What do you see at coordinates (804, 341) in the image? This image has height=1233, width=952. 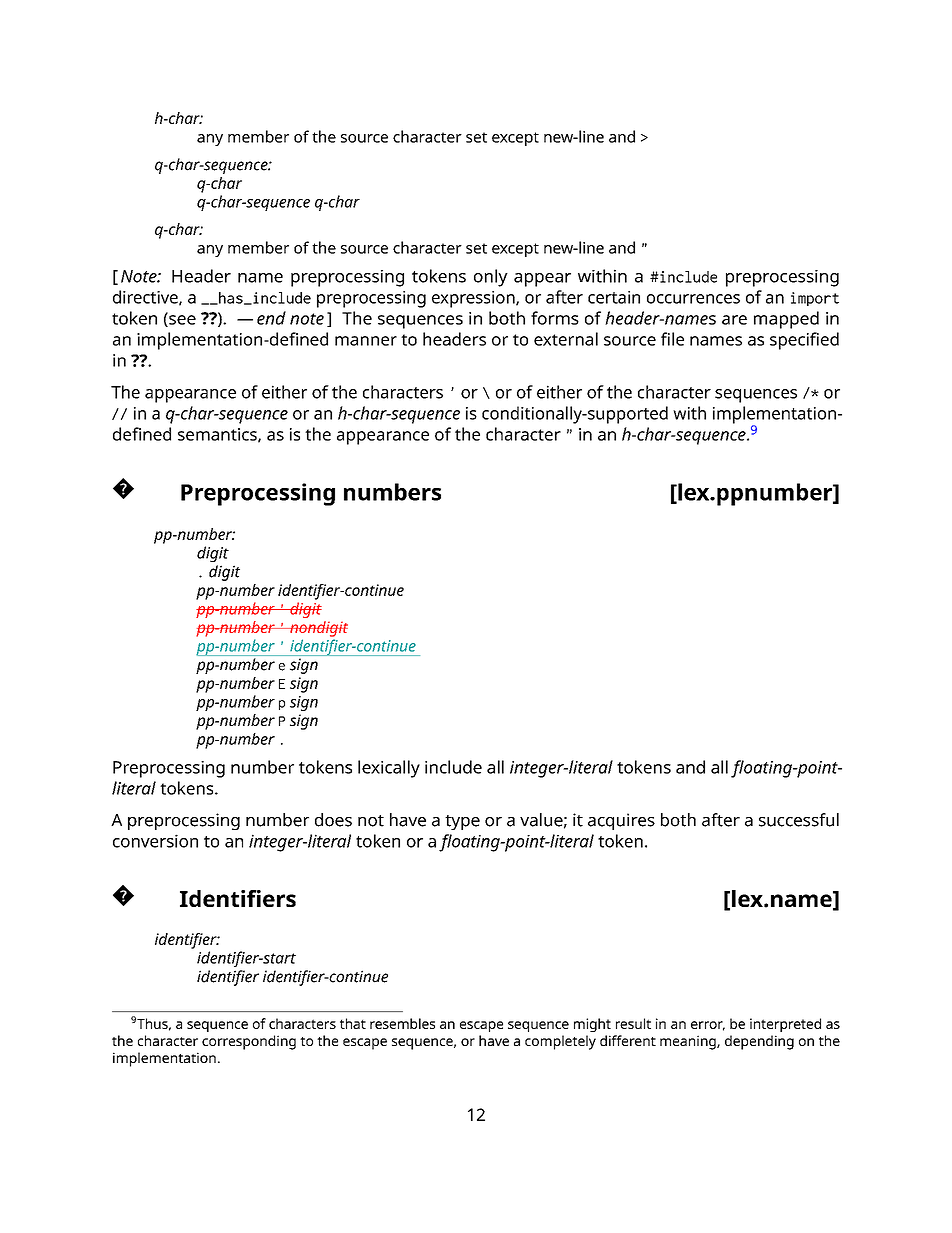 I see `specified` at bounding box center [804, 341].
